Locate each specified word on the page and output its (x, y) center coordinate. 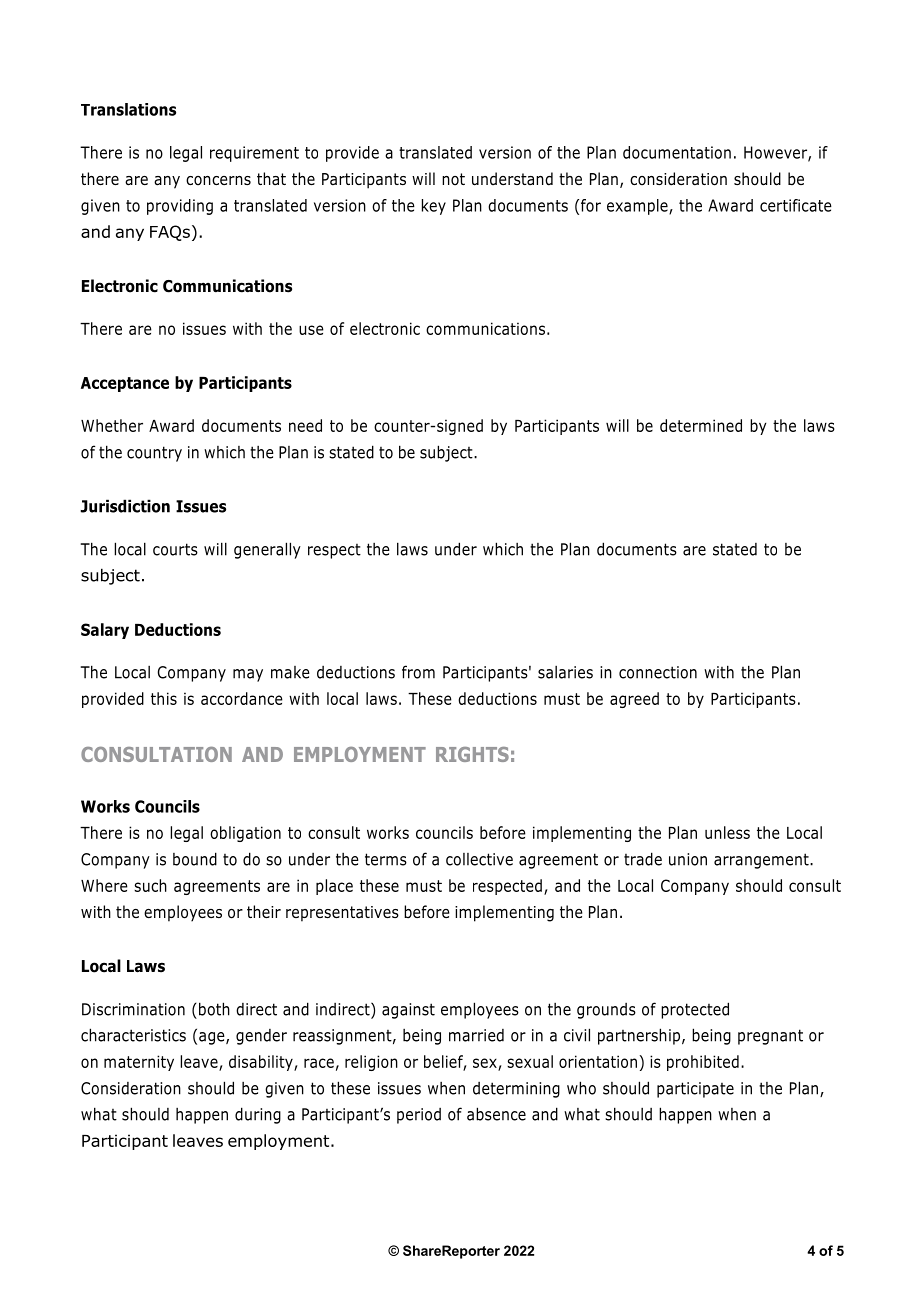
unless (727, 832)
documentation (677, 152)
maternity (139, 1063)
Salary (105, 631)
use (311, 330)
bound (195, 859)
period (419, 1116)
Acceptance (125, 384)
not (453, 179)
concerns (218, 181)
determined (701, 425)
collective (479, 859)
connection (658, 672)
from (418, 672)
